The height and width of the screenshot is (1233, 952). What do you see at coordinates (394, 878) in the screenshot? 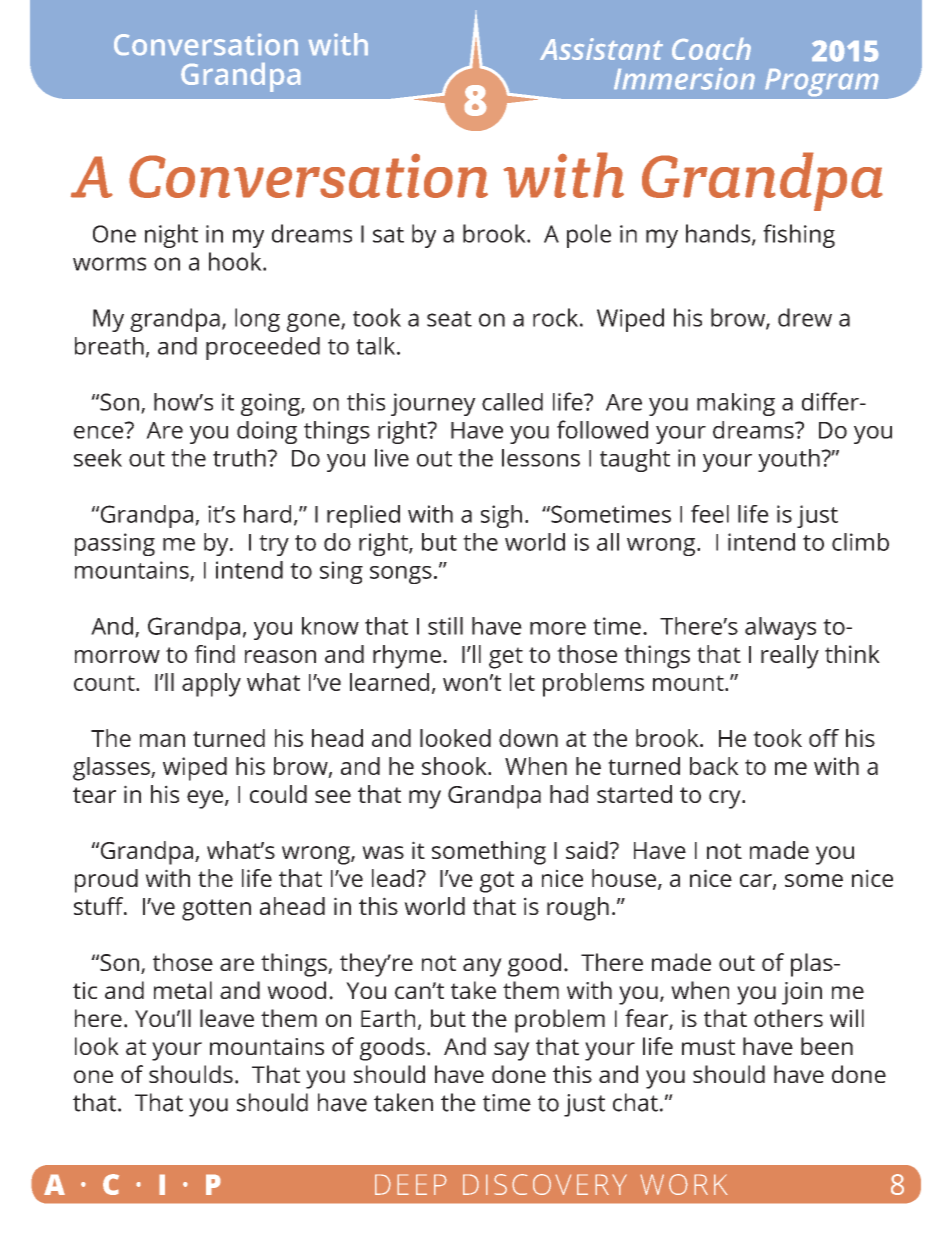
I see `lead` at bounding box center [394, 878].
